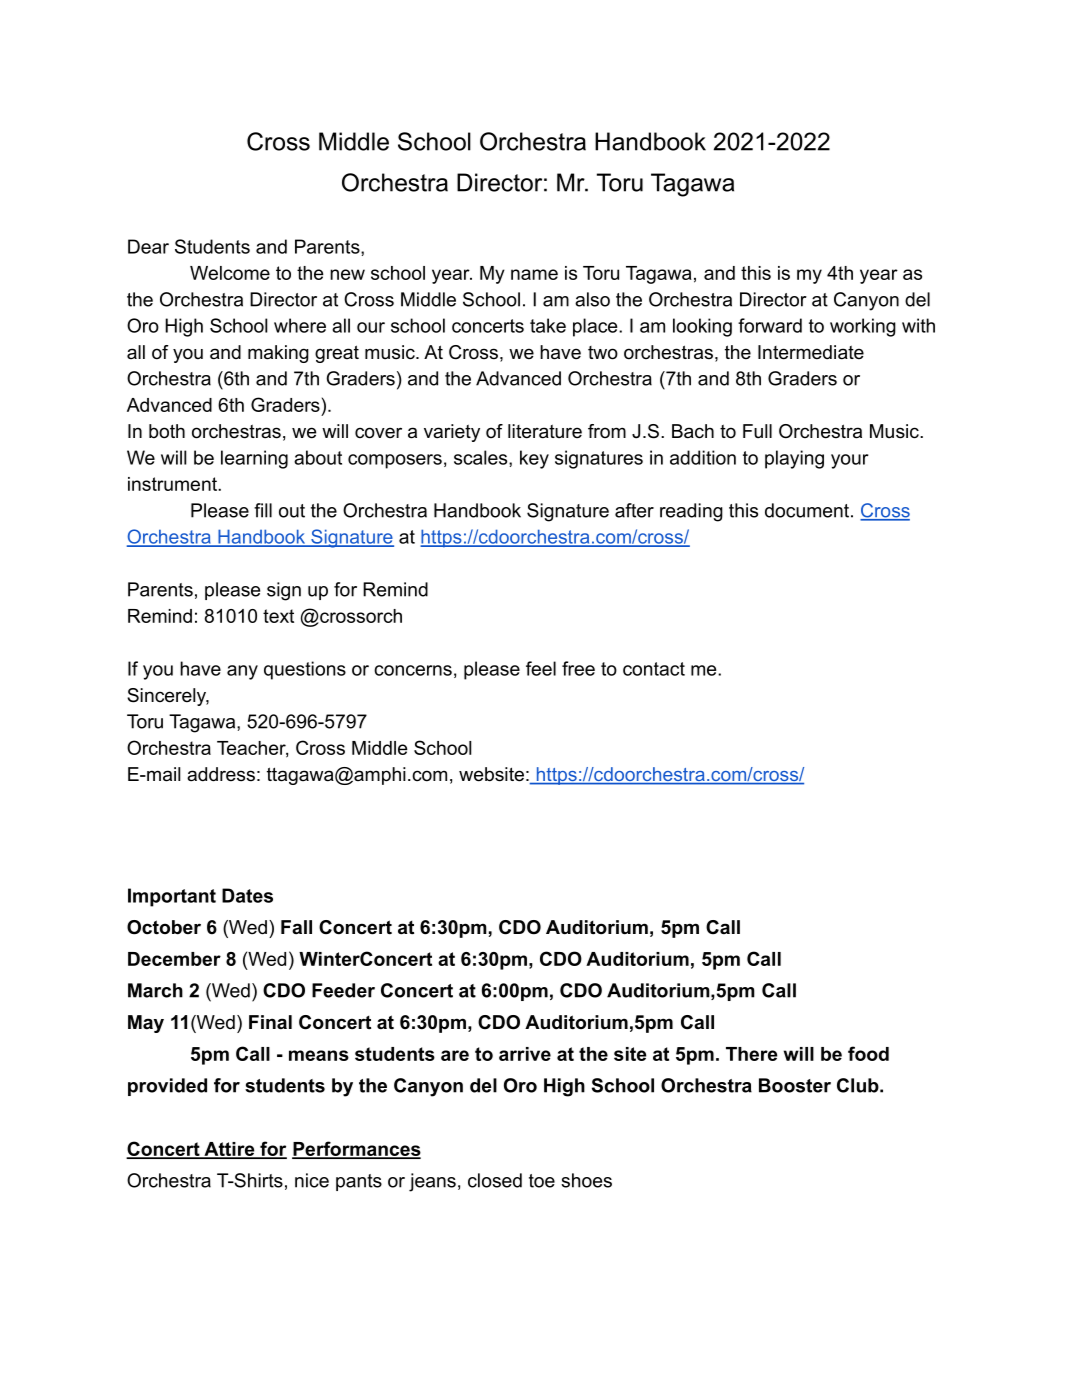 Image resolution: width=1077 pixels, height=1393 pixels. I want to click on food, so click(868, 1053).
